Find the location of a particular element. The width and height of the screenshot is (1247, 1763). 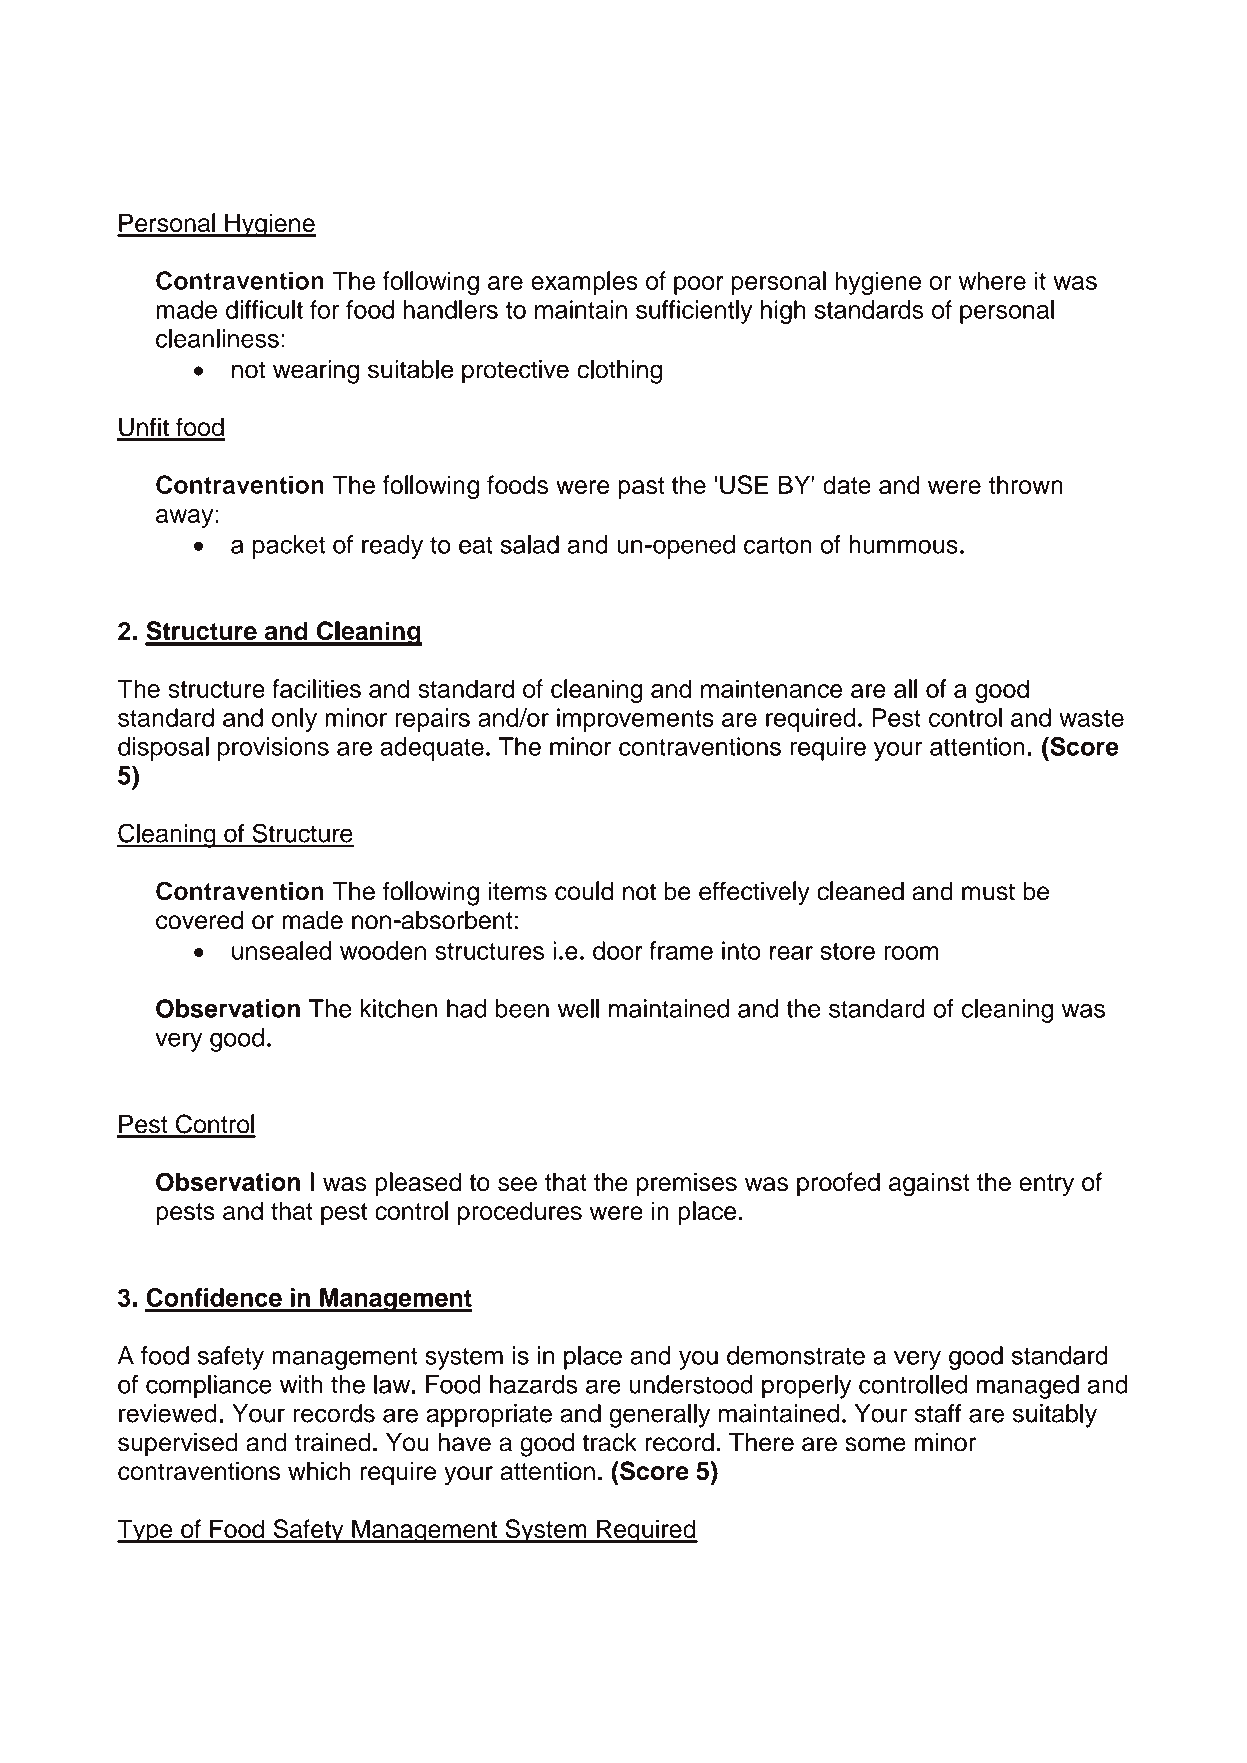

where is located at coordinates (992, 280).
